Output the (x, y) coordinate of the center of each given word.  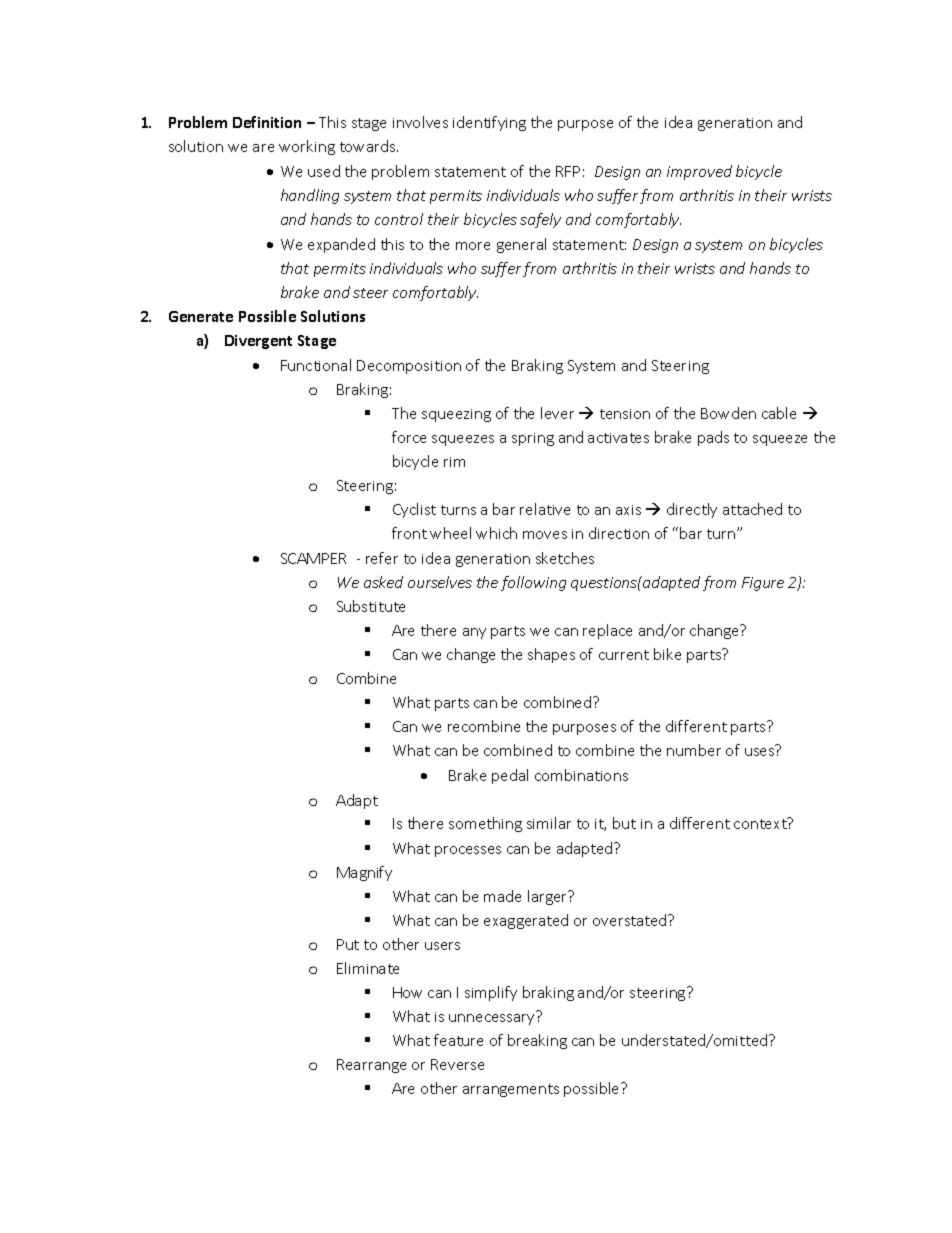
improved (699, 172)
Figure (763, 584)
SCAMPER (313, 558)
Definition (267, 122)
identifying (489, 123)
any (474, 633)
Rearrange (371, 1066)
